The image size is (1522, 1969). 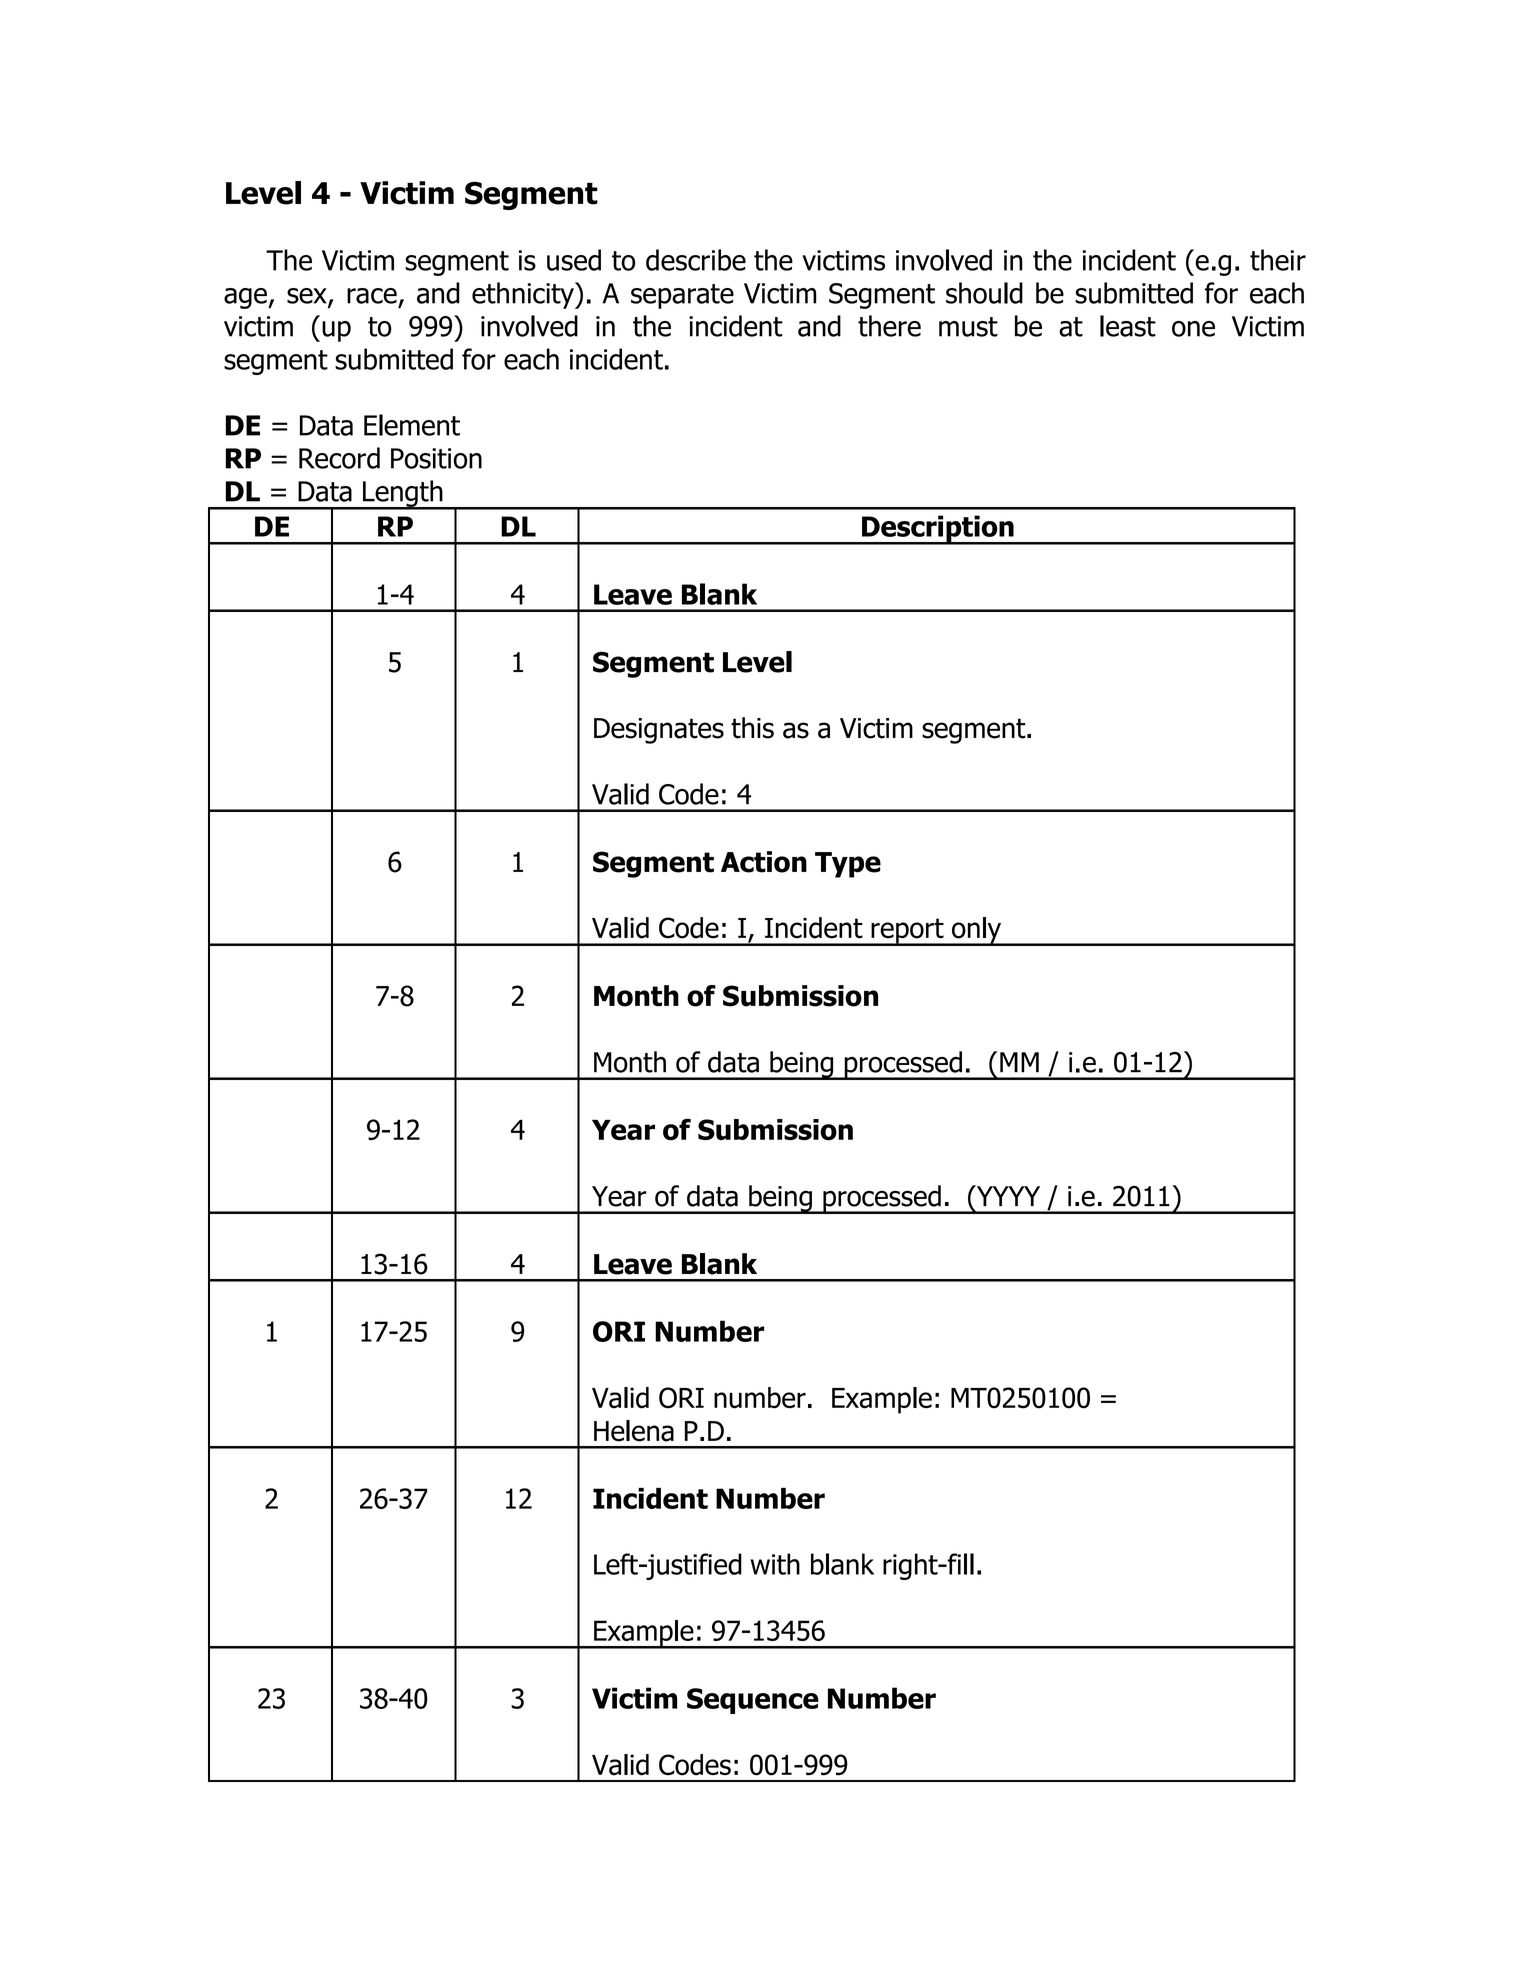 I want to click on Sequence, so click(x=753, y=1701).
